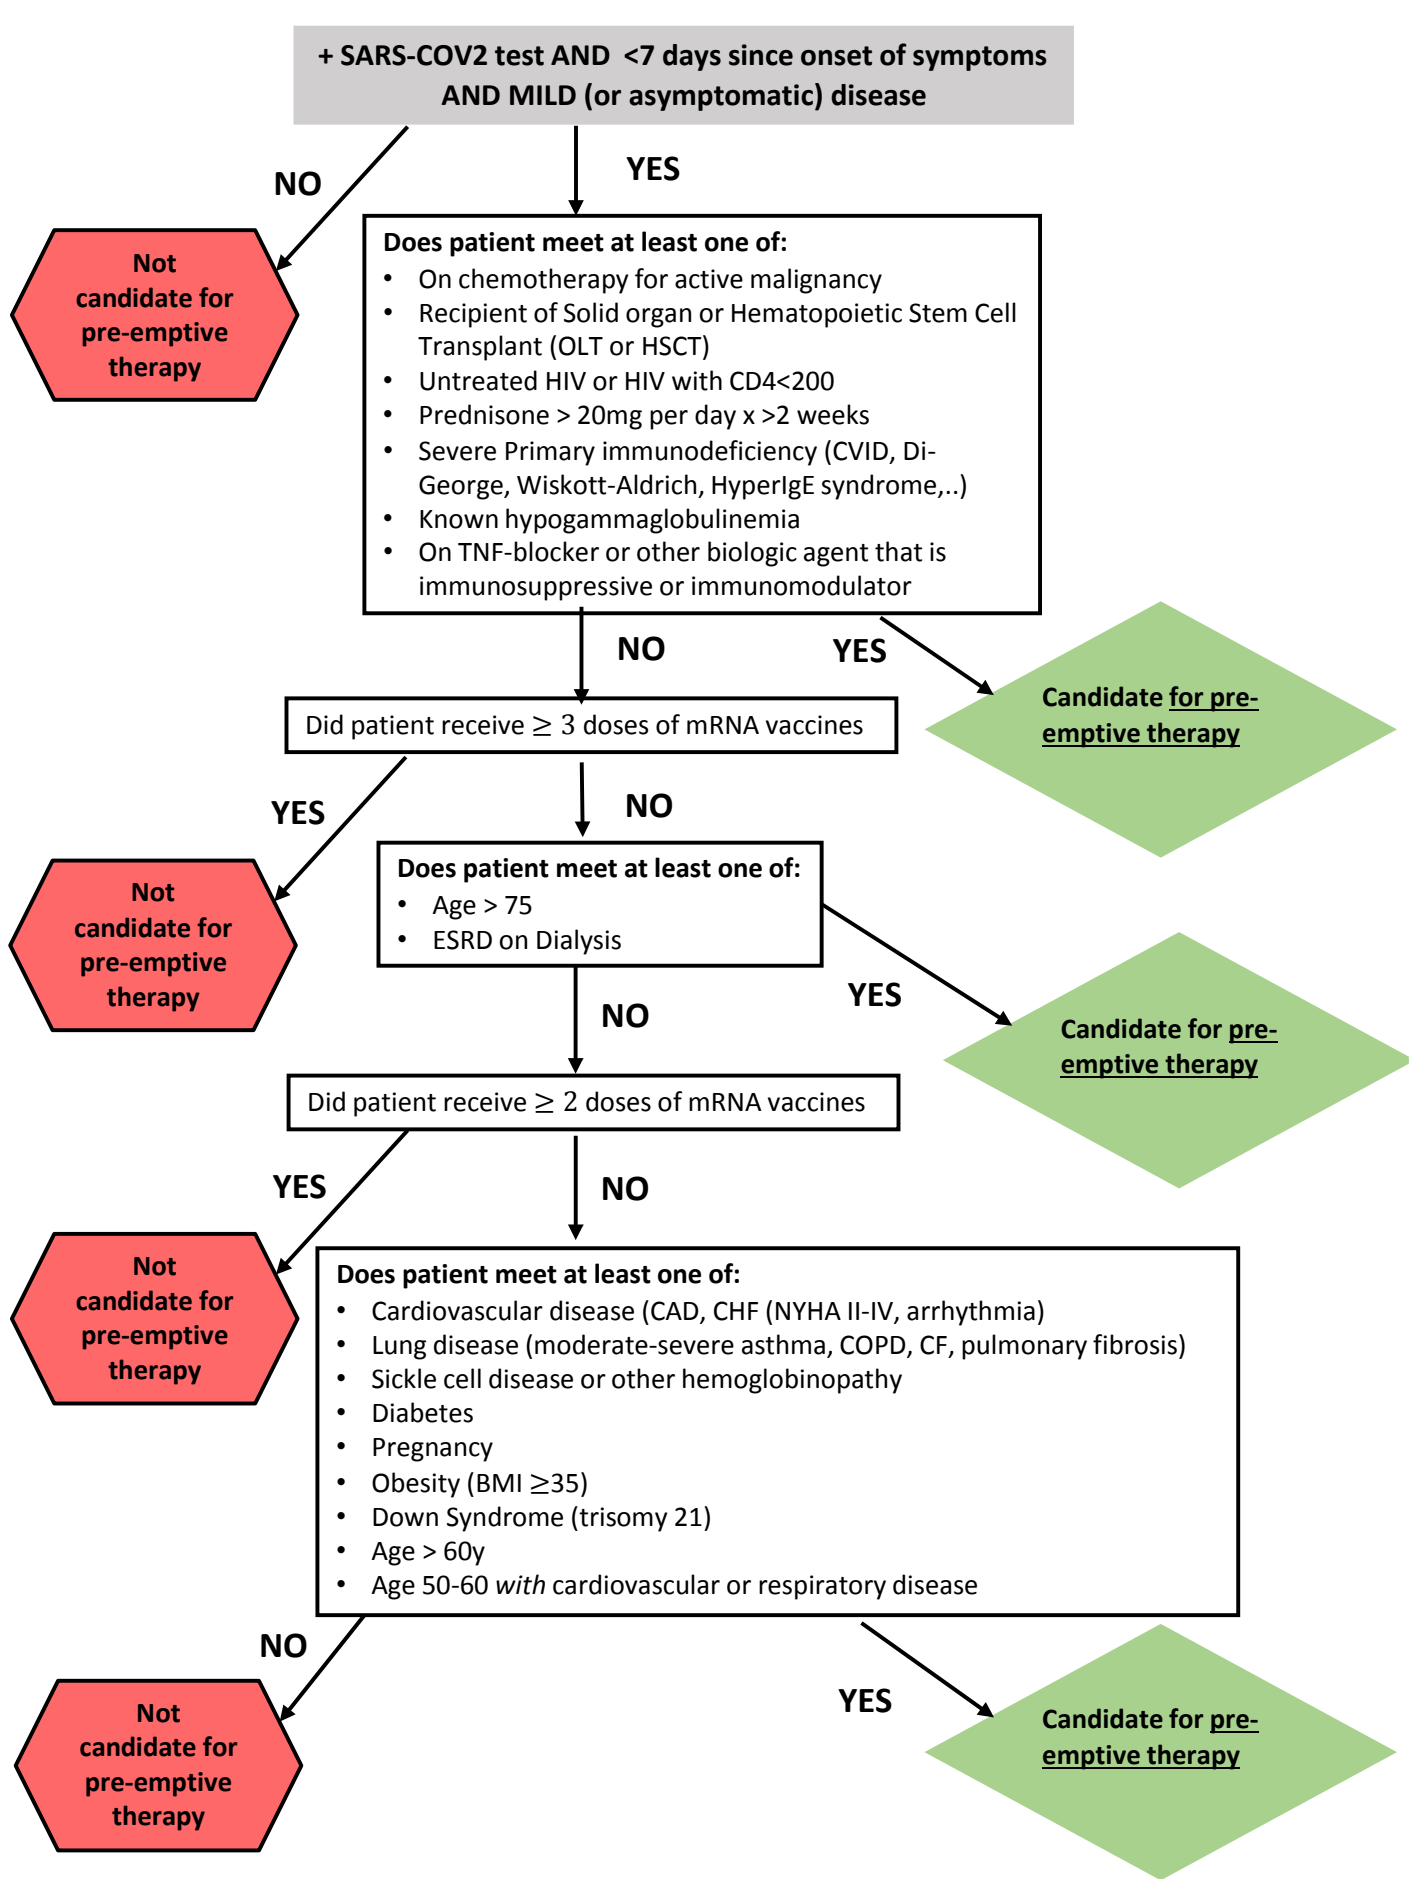 This page has width=1409, height=1879. Describe the element at coordinates (971, 1313) in the page. I see `arrhythmia` at that location.
